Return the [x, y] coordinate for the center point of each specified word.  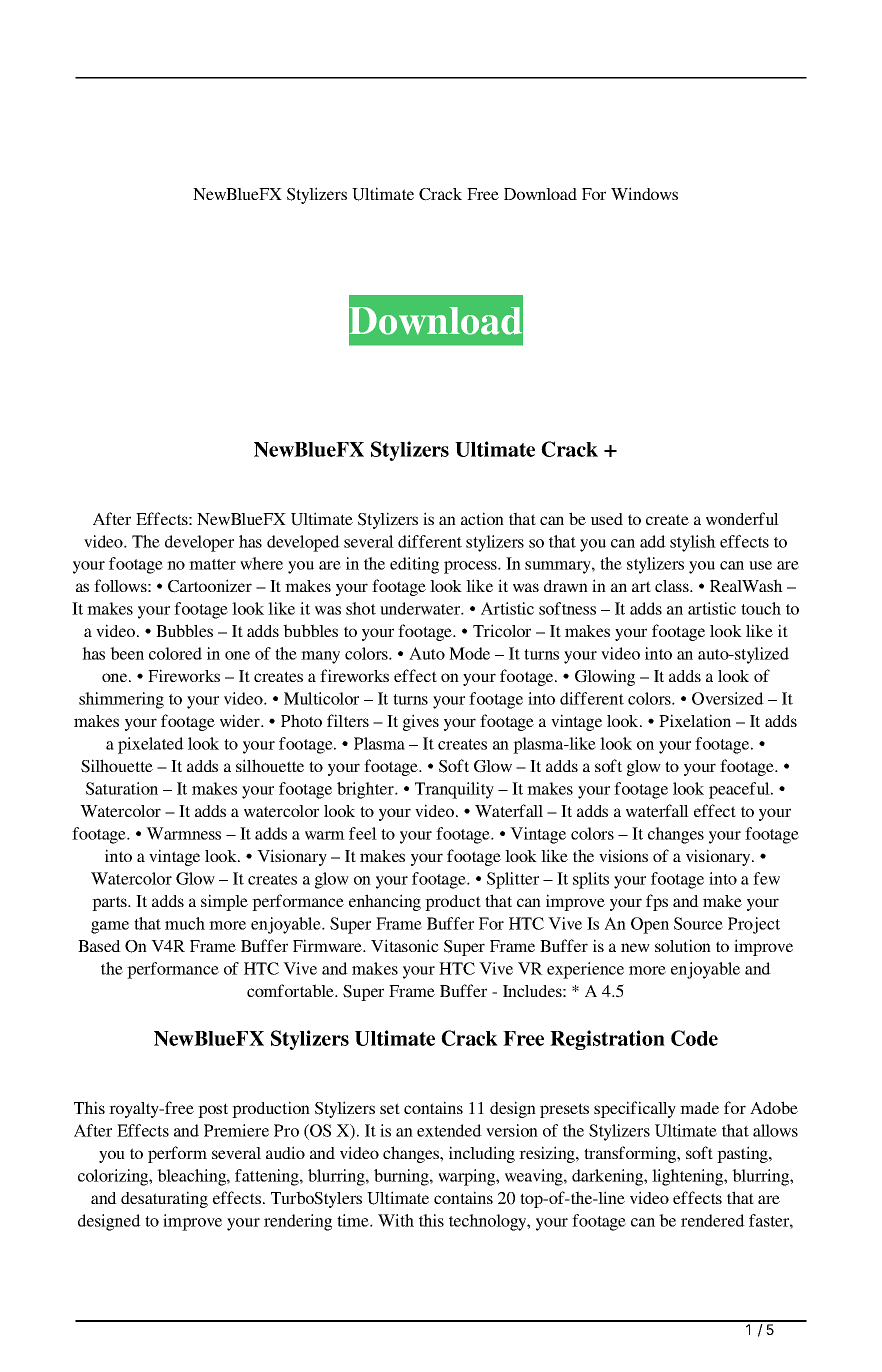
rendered [713, 1220]
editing [414, 565]
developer [199, 543]
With [396, 1220]
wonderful [742, 518]
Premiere [236, 1130]
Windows [644, 193]
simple [224, 902]
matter [212, 564]
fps [657, 902]
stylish [693, 543]
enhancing [385, 902]
